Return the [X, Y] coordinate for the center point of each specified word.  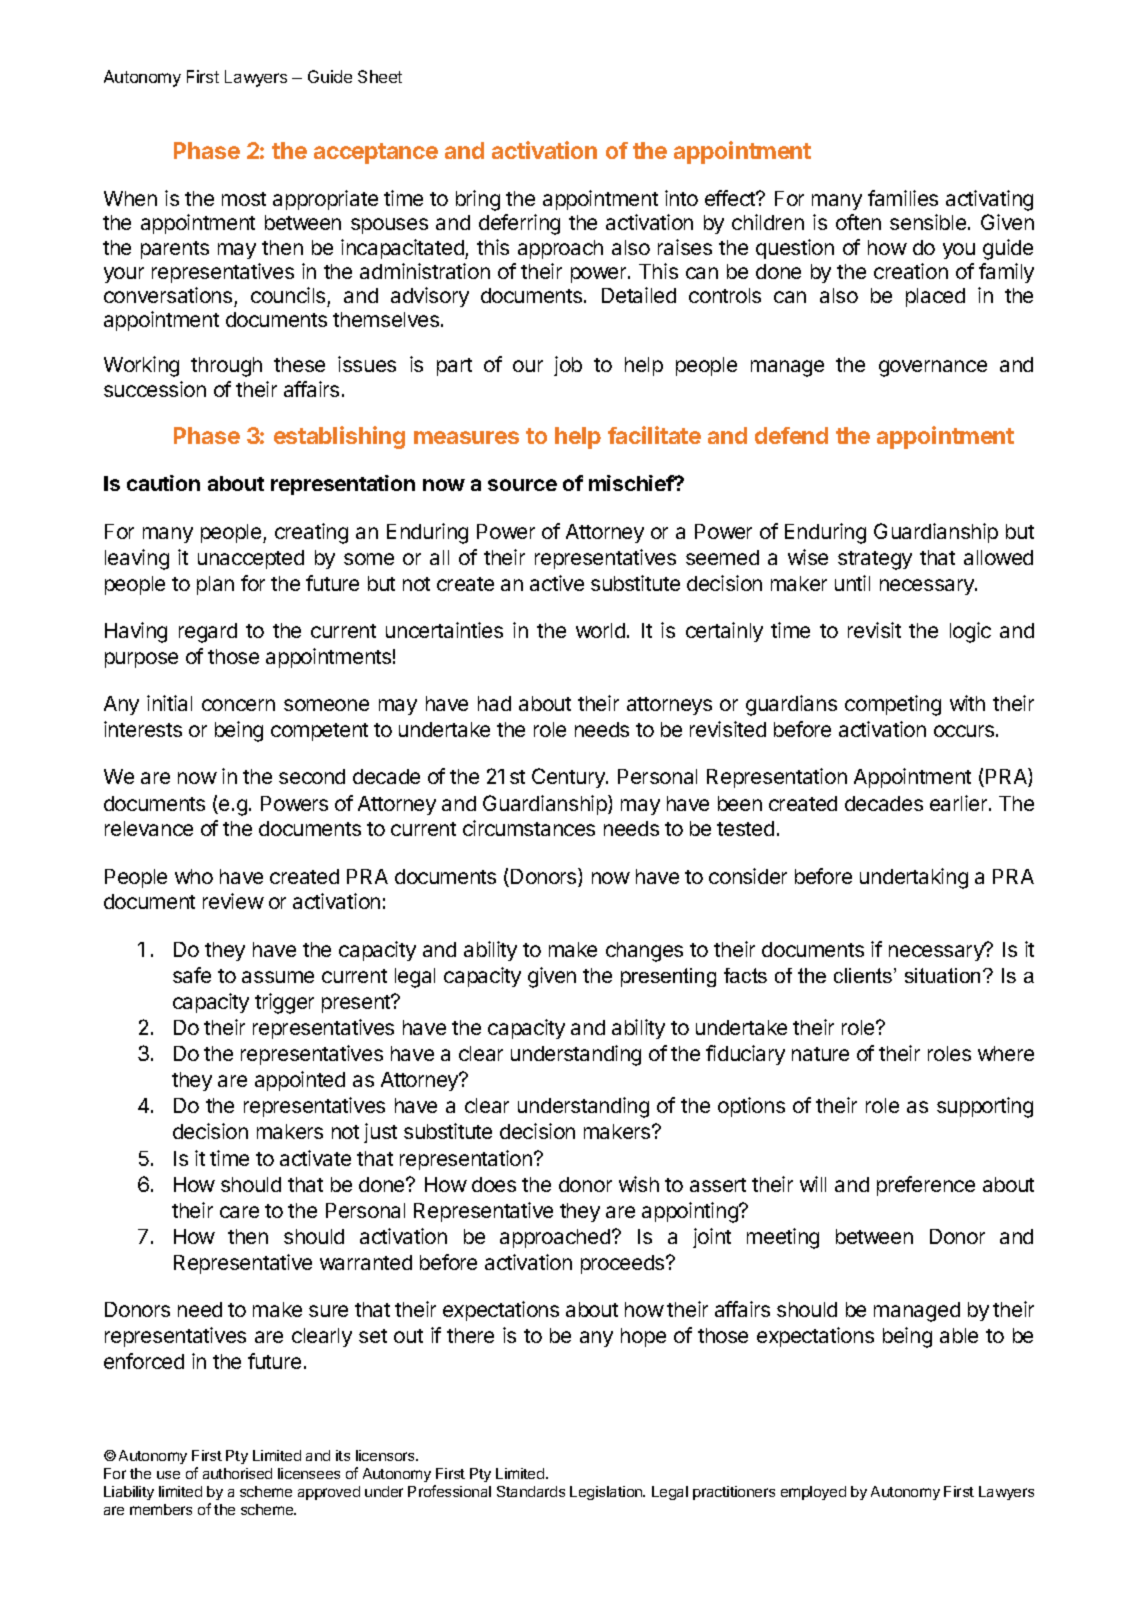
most [244, 199]
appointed [300, 1081]
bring [478, 200]
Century [569, 778]
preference [926, 1186]
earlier [960, 803]
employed [813, 1493]
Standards [531, 1491]
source [522, 485]
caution [163, 483]
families [903, 198]
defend [791, 435]
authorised [237, 1473]
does [494, 1184]
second [312, 776]
